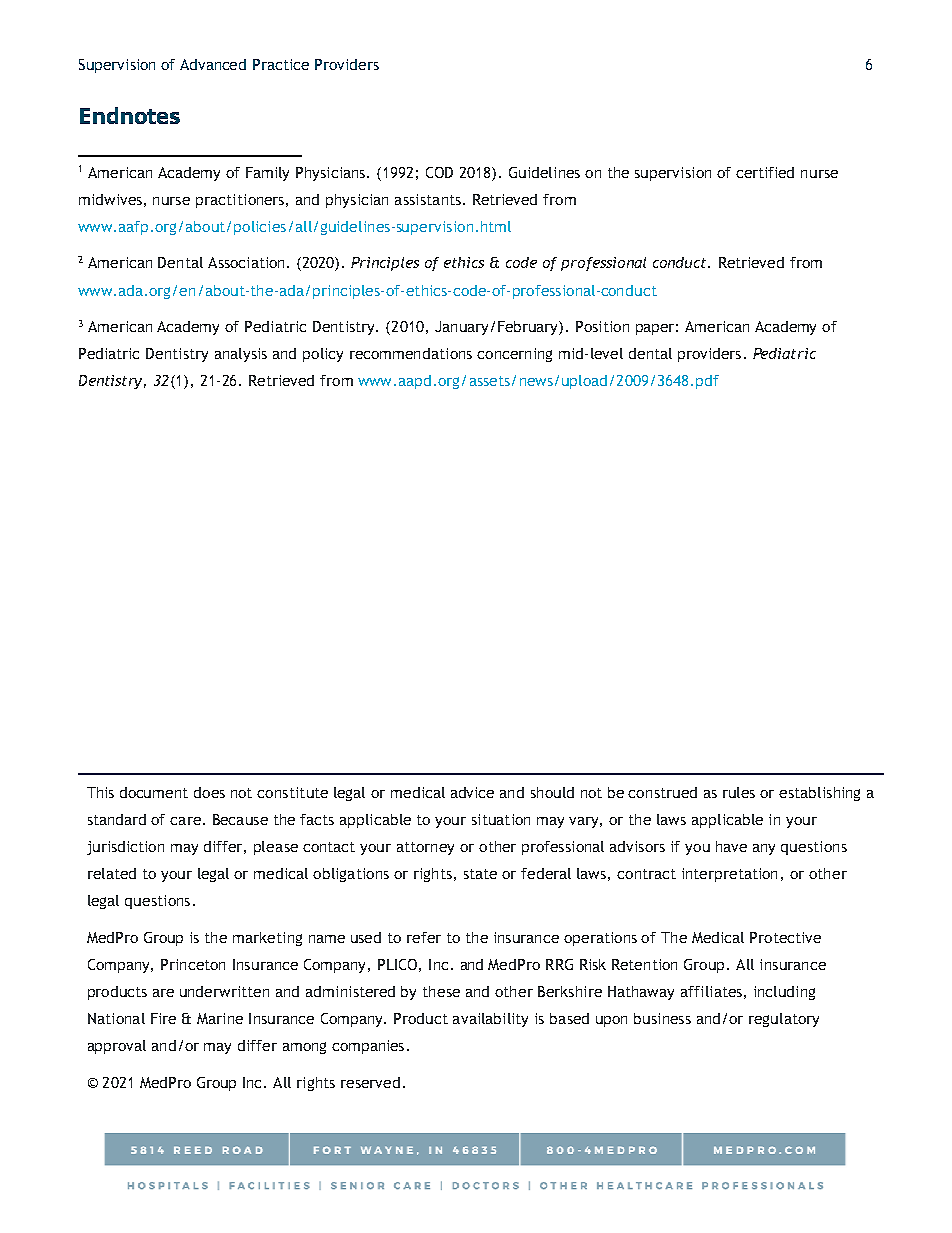 This page has width=952, height=1233. Describe the element at coordinates (428, 199) in the page. I see `assistants` at that location.
